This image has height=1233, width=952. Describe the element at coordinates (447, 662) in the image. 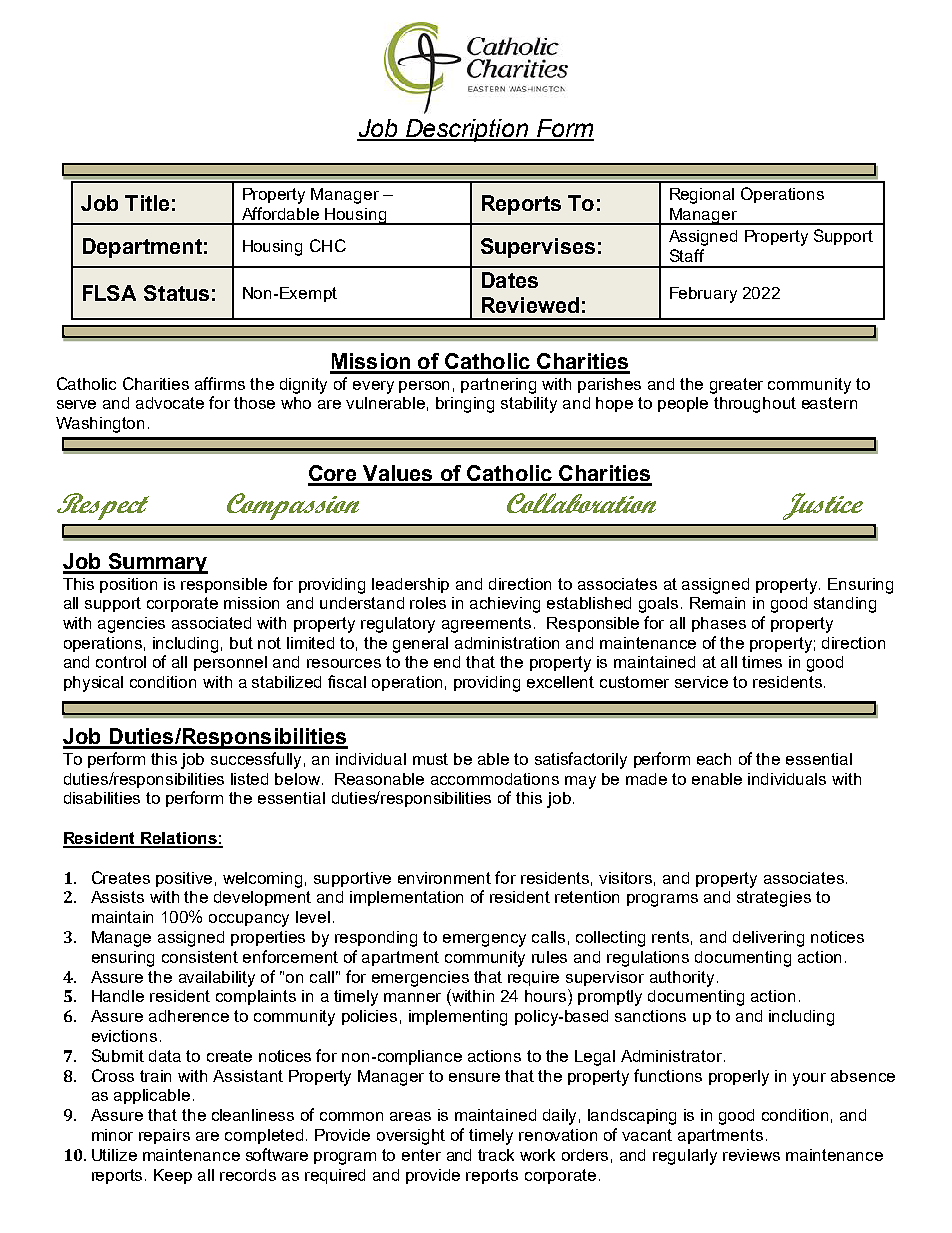

I see `end` at that location.
